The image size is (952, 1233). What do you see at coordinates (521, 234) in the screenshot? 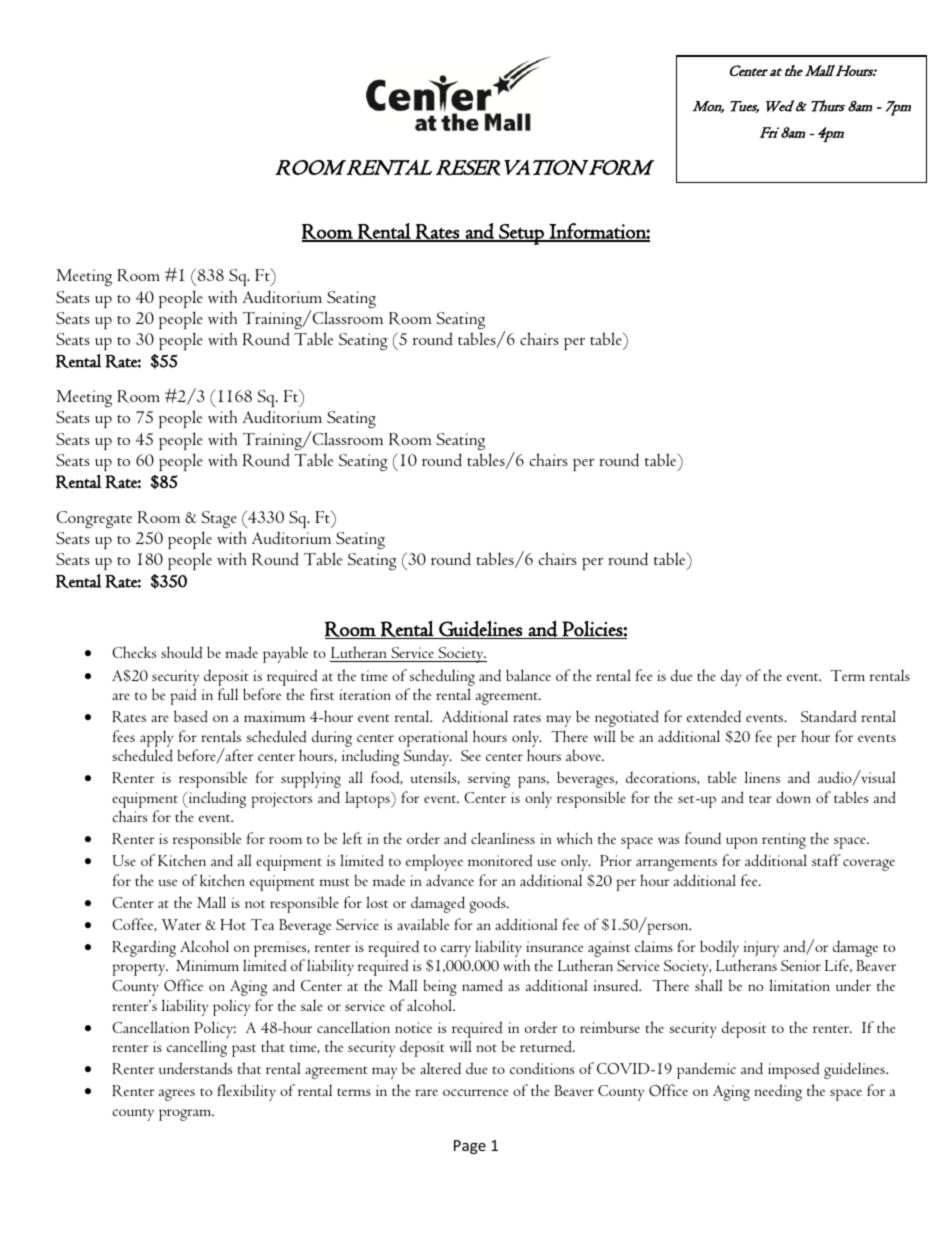
I see `Setup` at bounding box center [521, 234].
